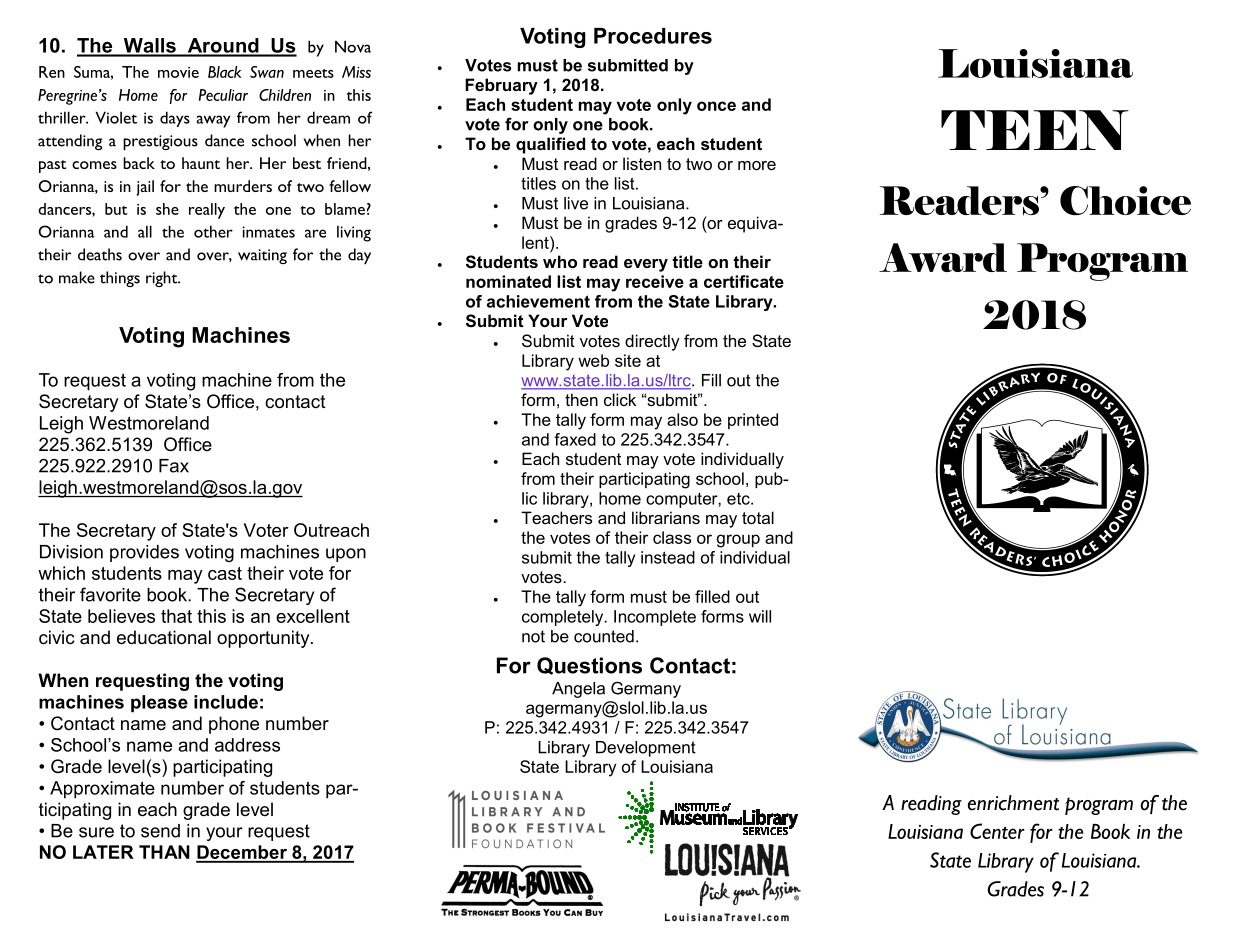 This screenshot has width=1233, height=952. What do you see at coordinates (160, 831) in the screenshot?
I see `send` at bounding box center [160, 831].
